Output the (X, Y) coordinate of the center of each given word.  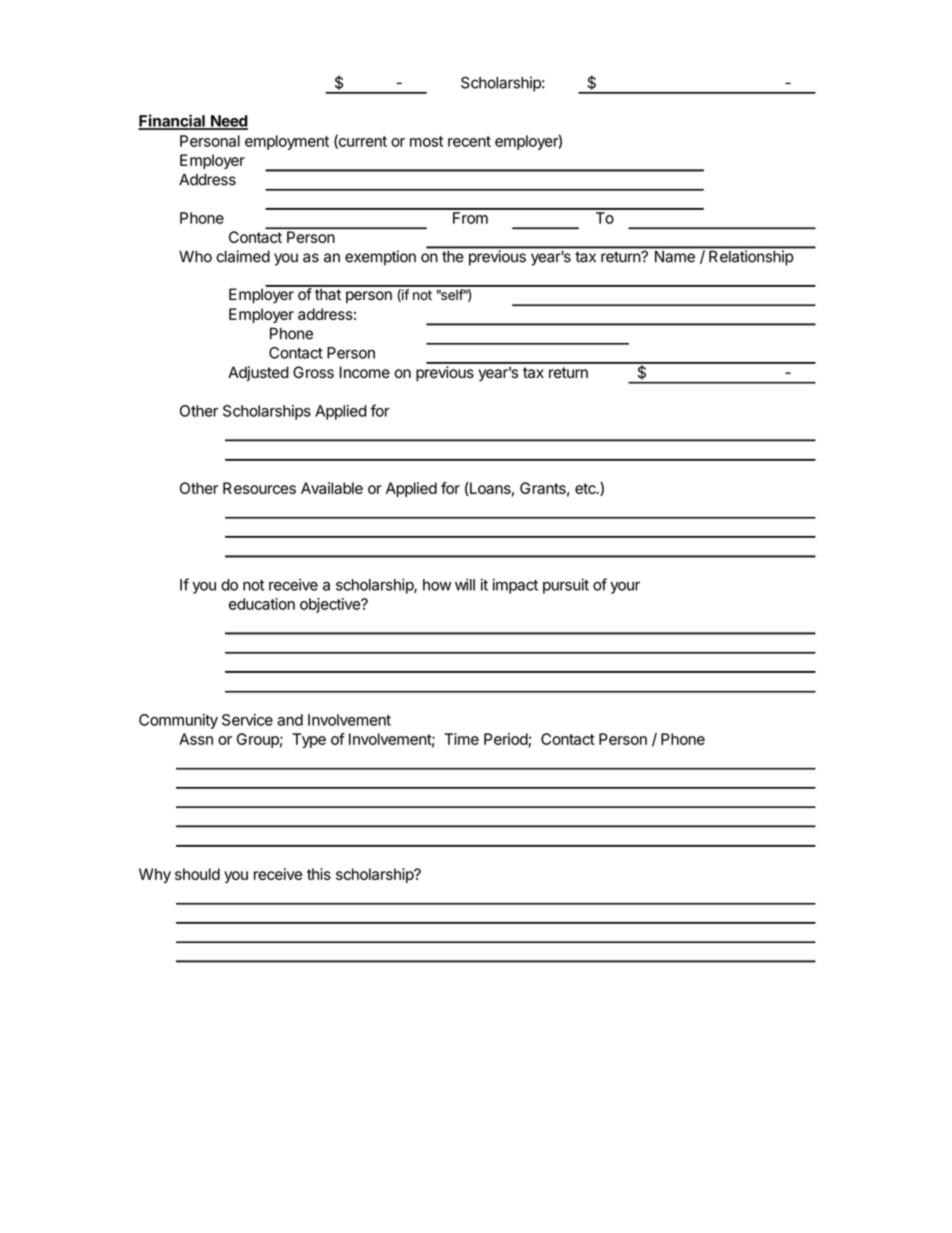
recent (469, 141)
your (625, 587)
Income (365, 372)
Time (461, 739)
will (465, 584)
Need (228, 122)
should (197, 874)
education (262, 604)
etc (586, 488)
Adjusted (258, 373)
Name (675, 257)
